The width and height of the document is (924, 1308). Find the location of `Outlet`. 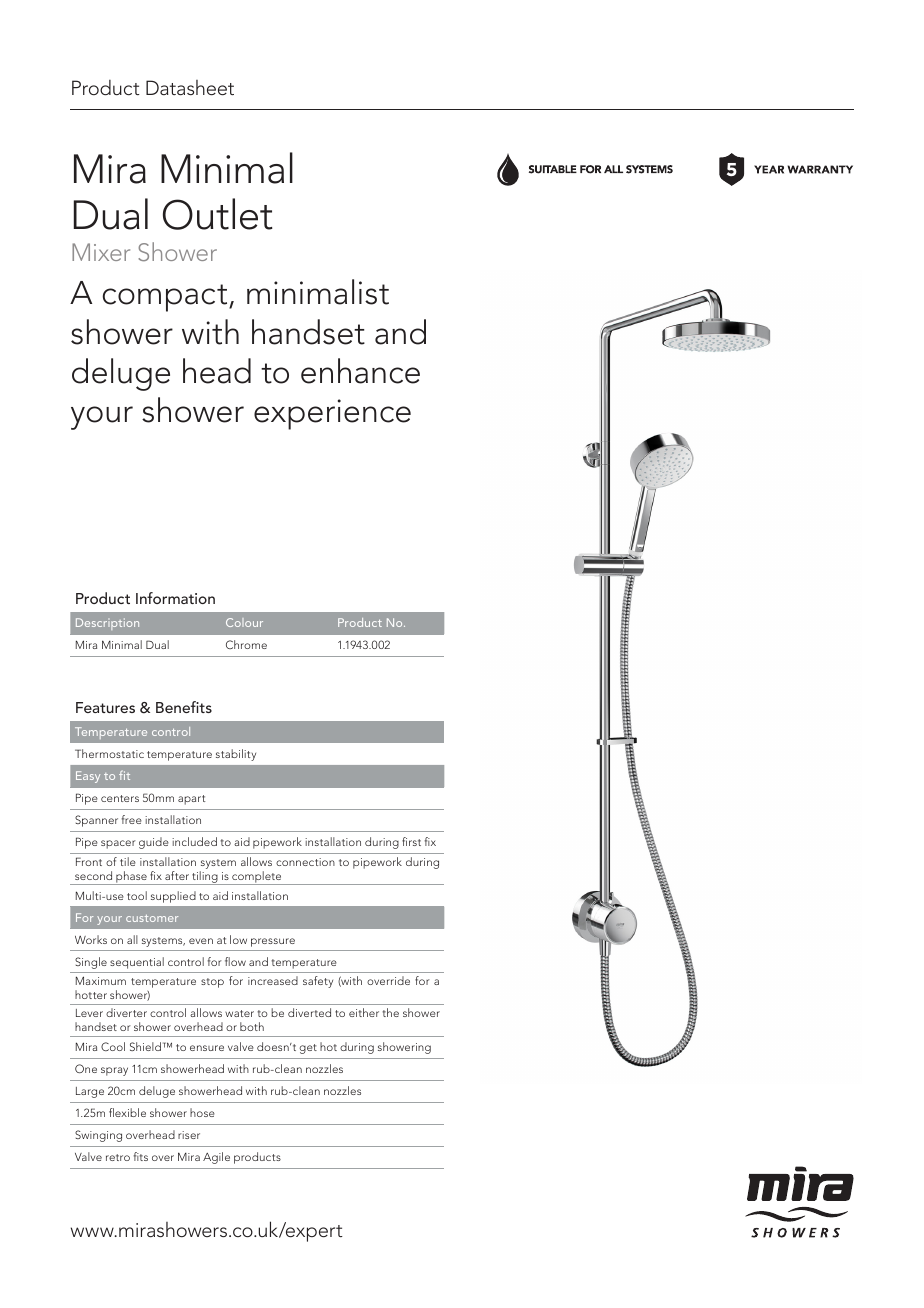

Outlet is located at coordinates (218, 214).
